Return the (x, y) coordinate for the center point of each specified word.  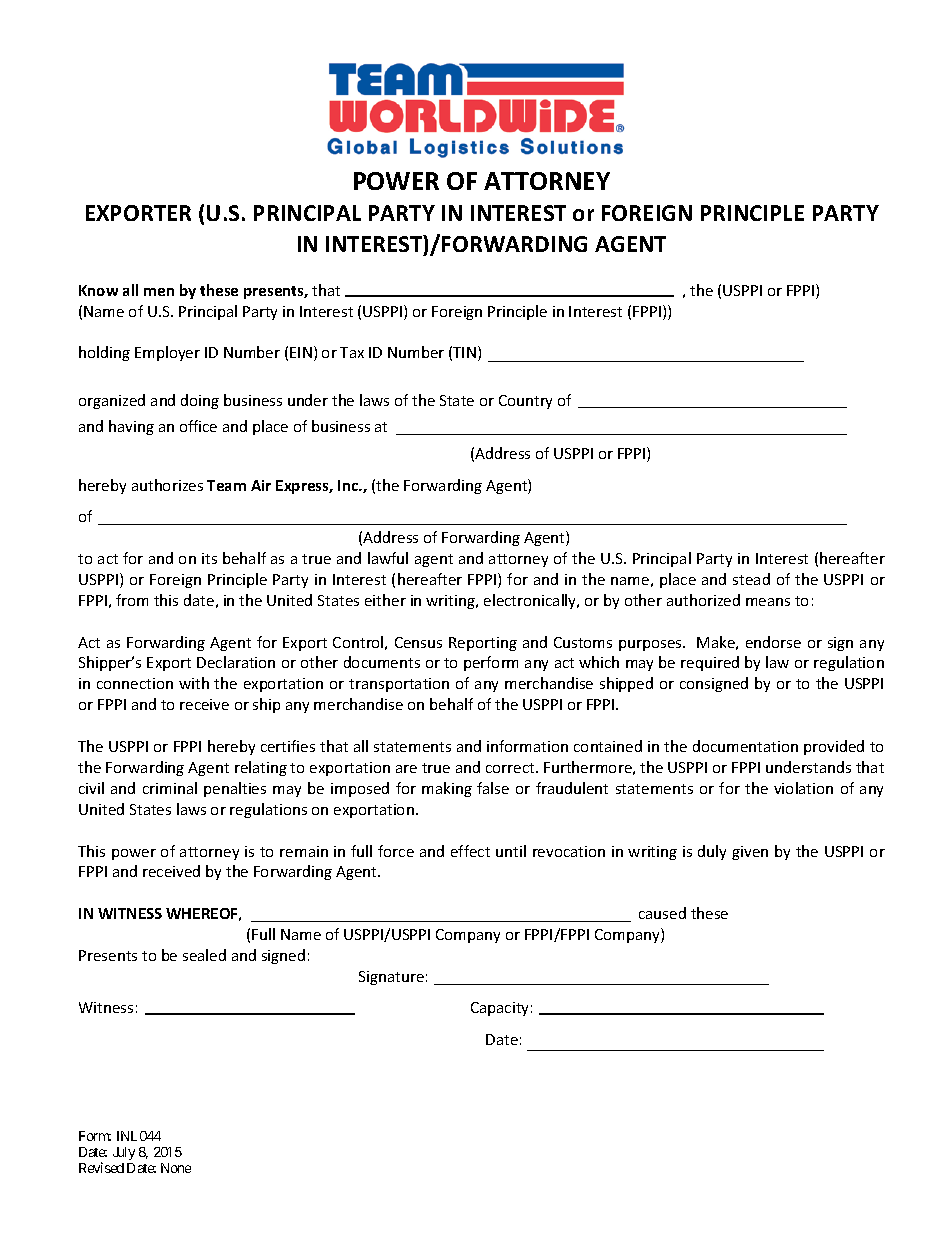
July (124, 1153)
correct (511, 768)
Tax (352, 352)
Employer (167, 353)
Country (525, 402)
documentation (745, 746)
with (194, 683)
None (176, 1168)
